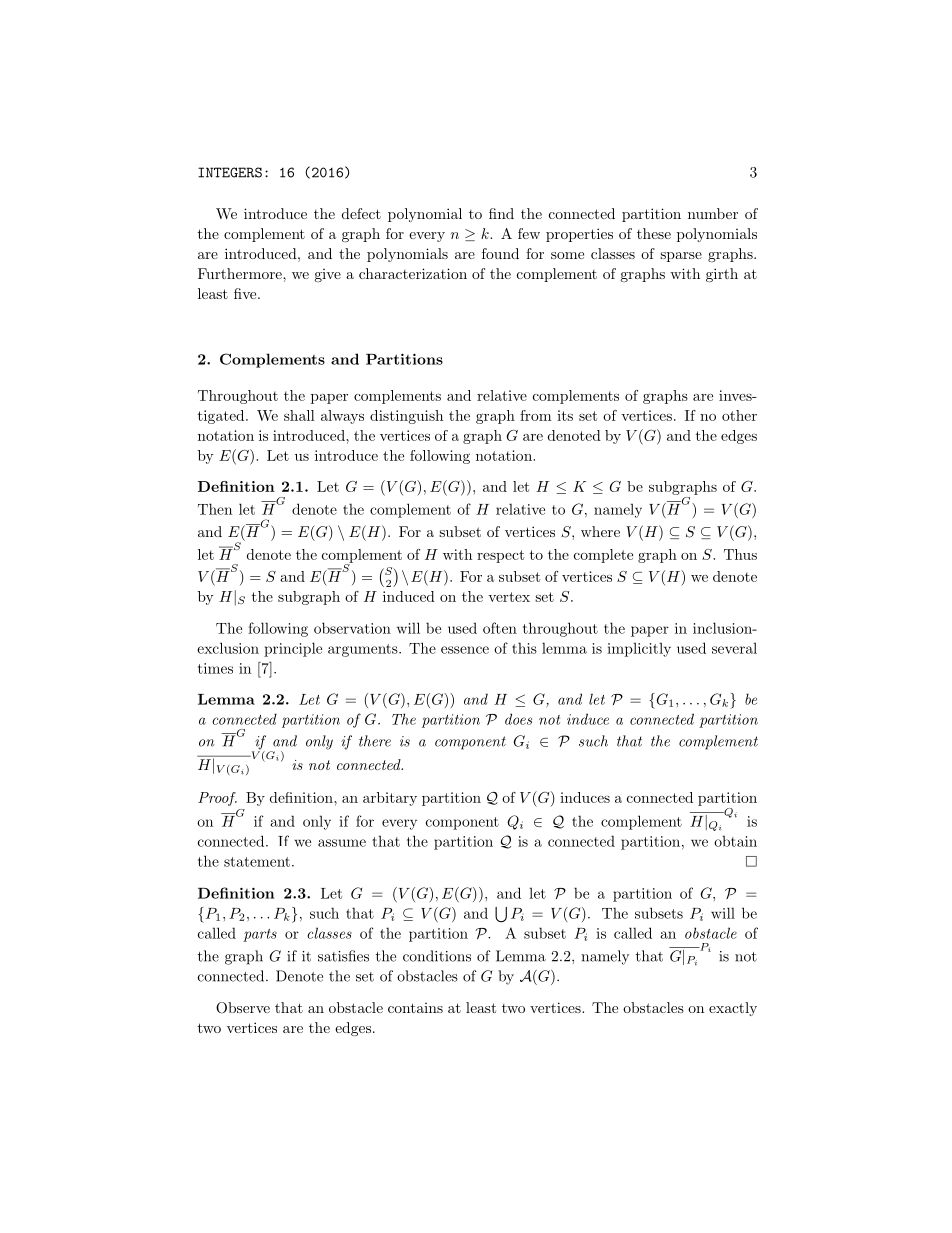  What do you see at coordinates (299, 415) in the screenshot?
I see `shall` at bounding box center [299, 415].
